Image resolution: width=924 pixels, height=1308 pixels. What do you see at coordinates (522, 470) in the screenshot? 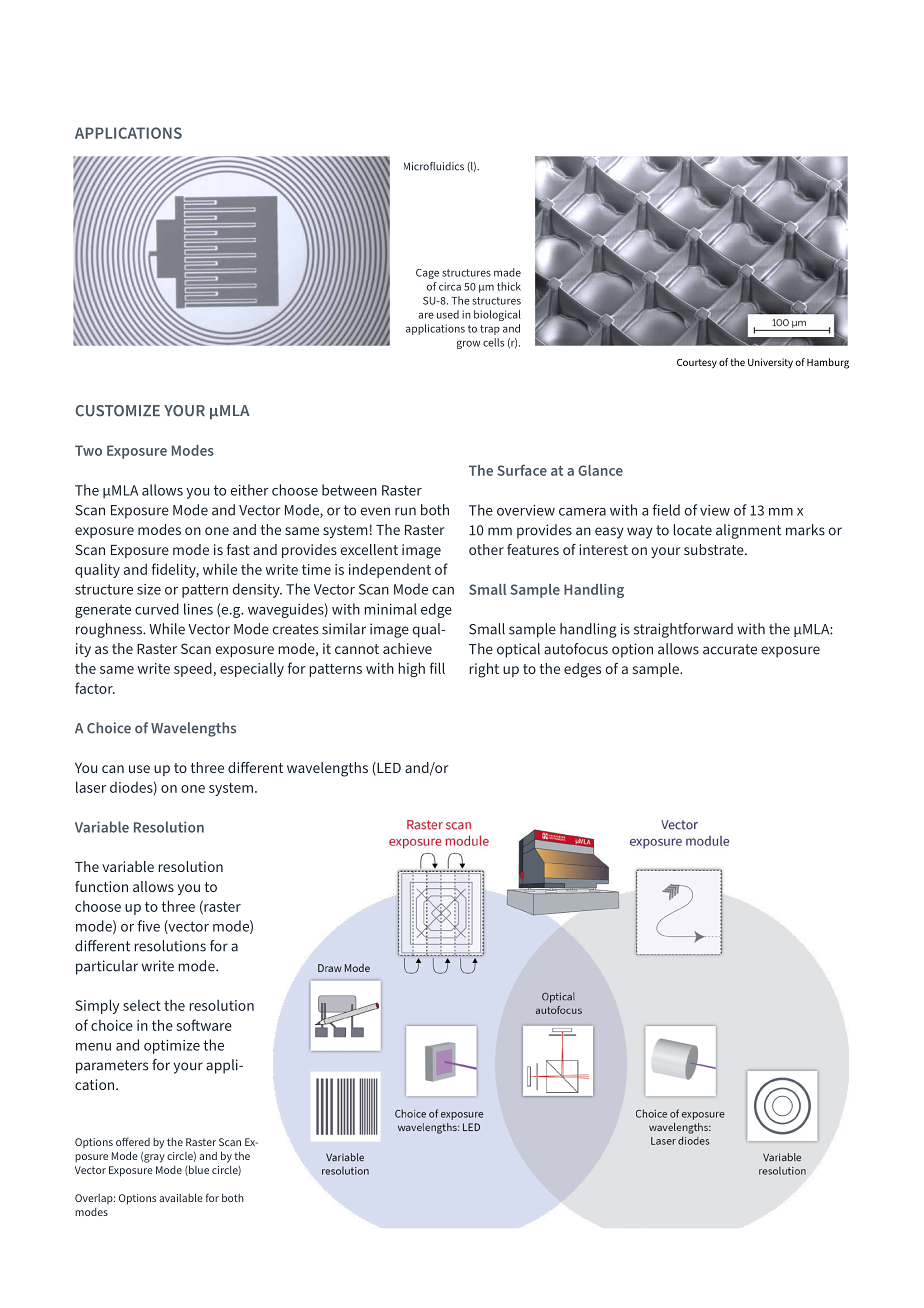
I see `Surface` at bounding box center [522, 470].
